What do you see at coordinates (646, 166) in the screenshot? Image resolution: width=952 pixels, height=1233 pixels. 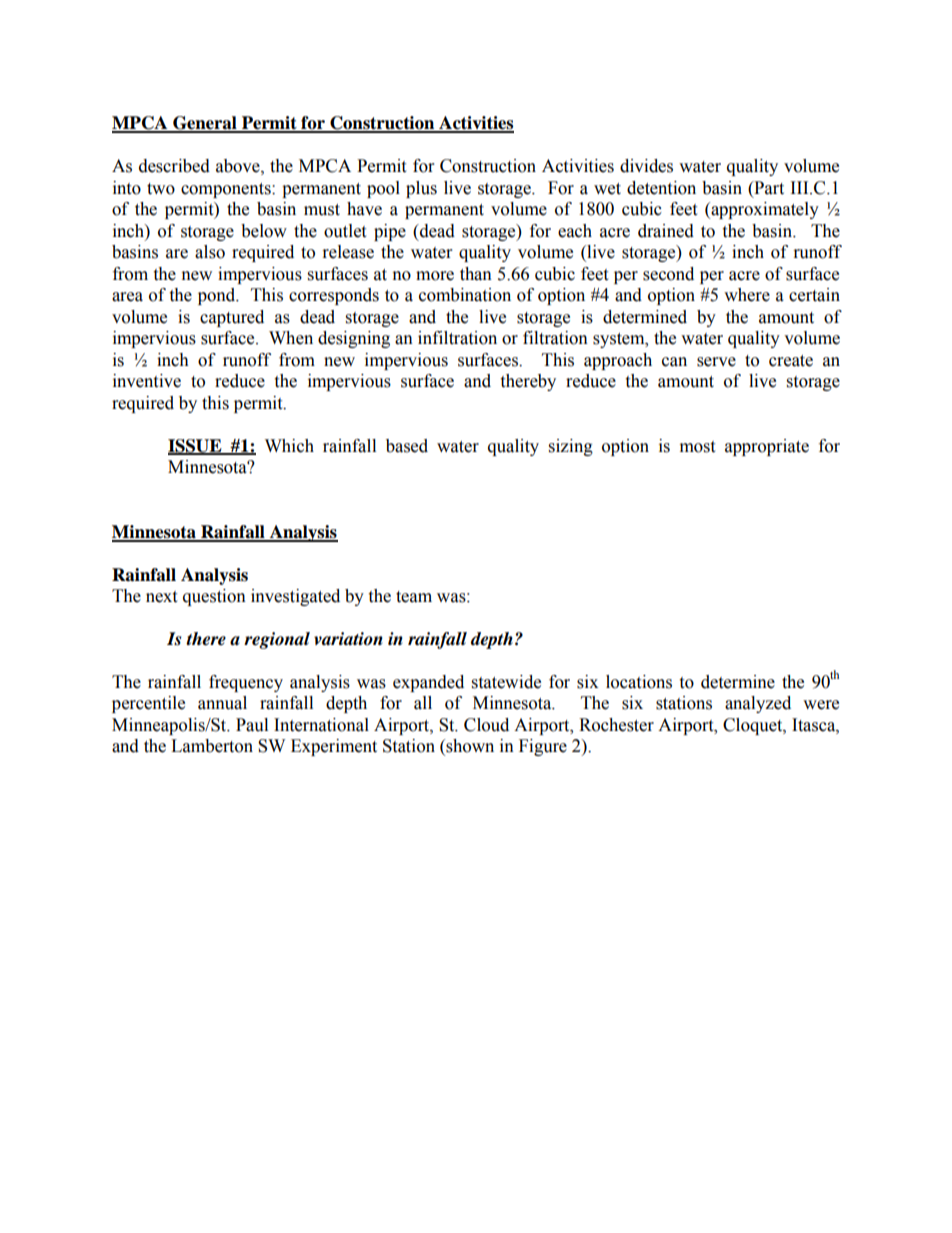 I see `divides` at bounding box center [646, 166].
